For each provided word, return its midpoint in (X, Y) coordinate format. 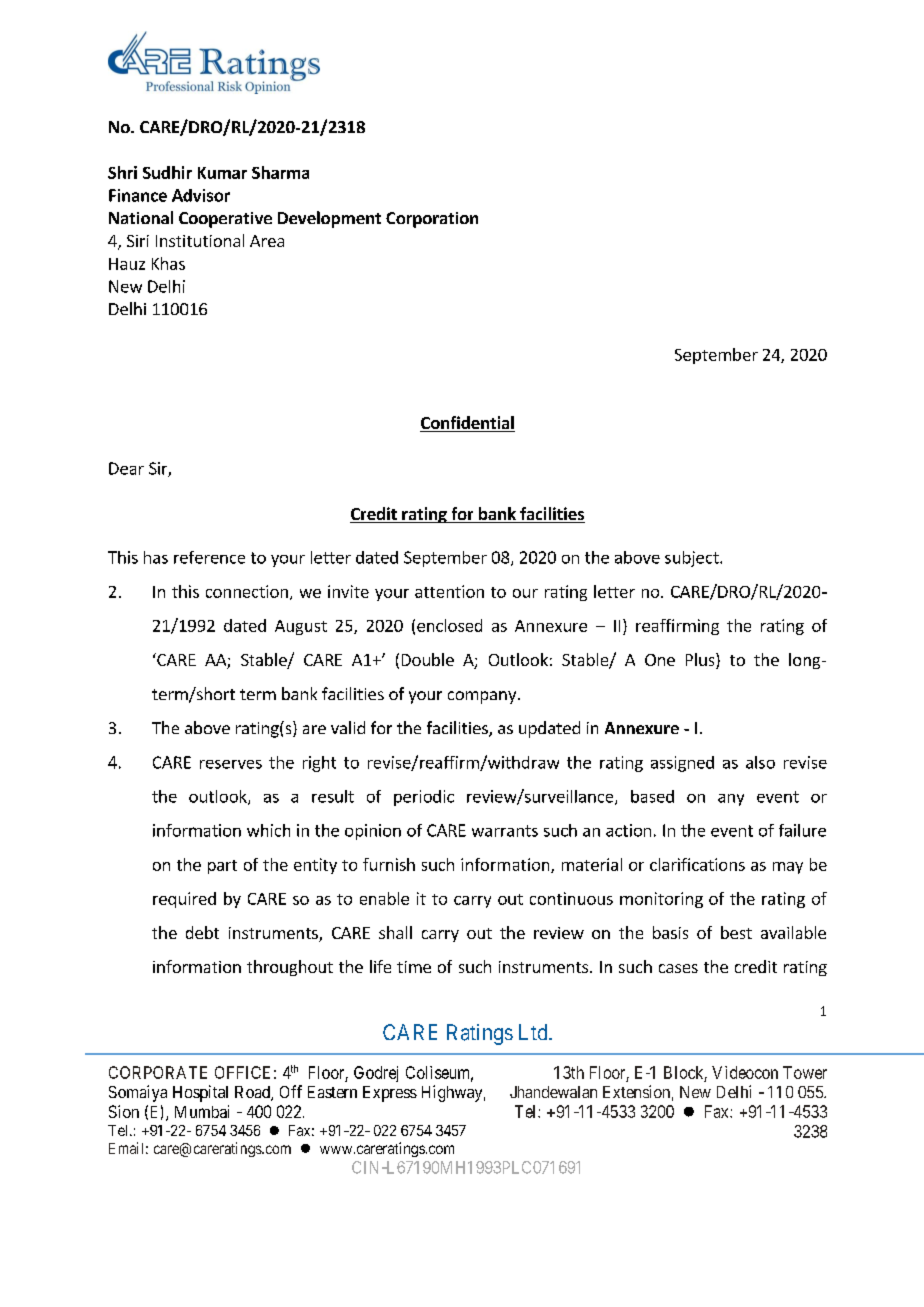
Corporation (432, 220)
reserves (231, 764)
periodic (424, 798)
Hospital (200, 1093)
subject (693, 559)
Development (329, 219)
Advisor (201, 195)
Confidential (467, 424)
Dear (126, 468)
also (760, 762)
